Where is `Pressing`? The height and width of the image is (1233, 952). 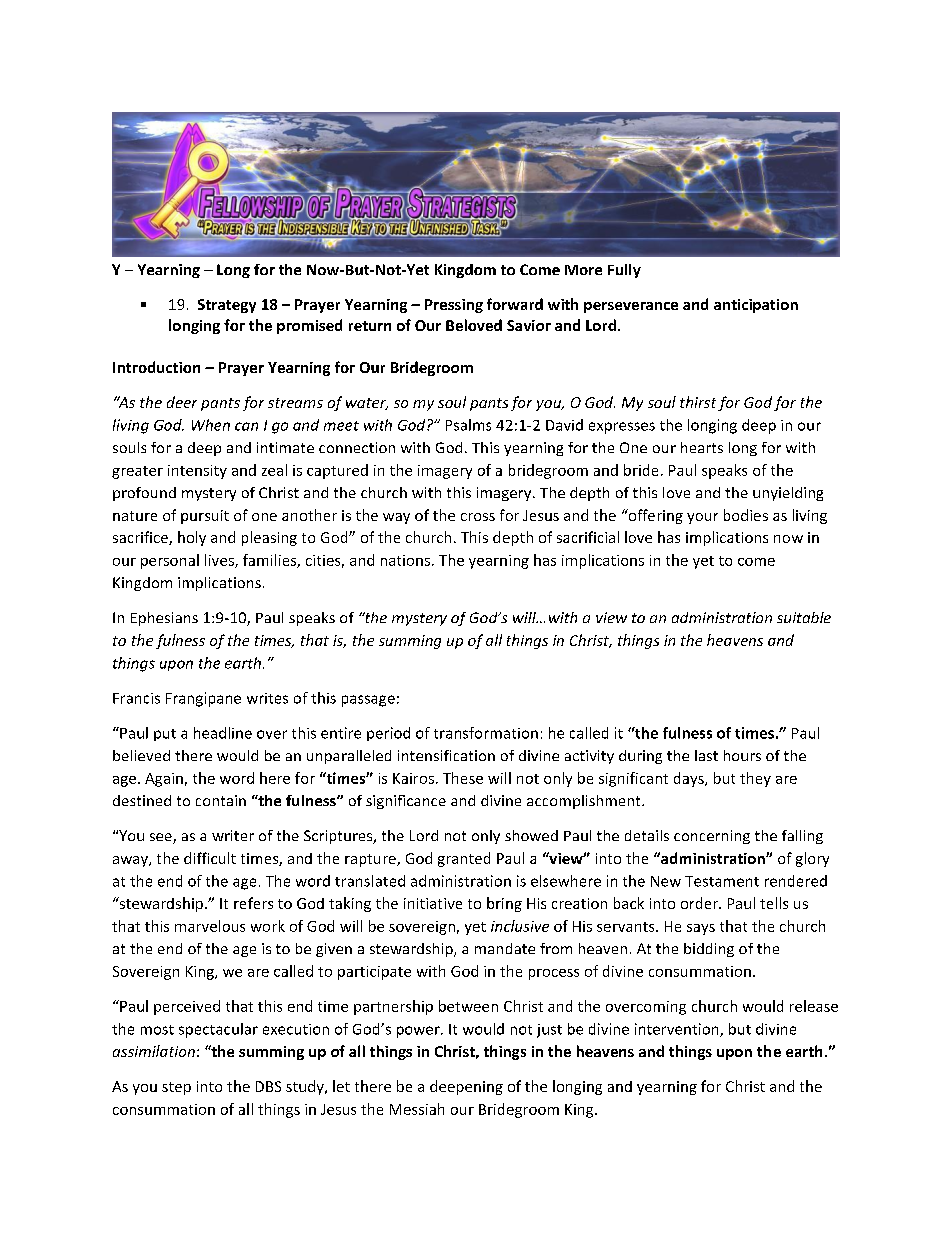 Pressing is located at coordinates (454, 306).
